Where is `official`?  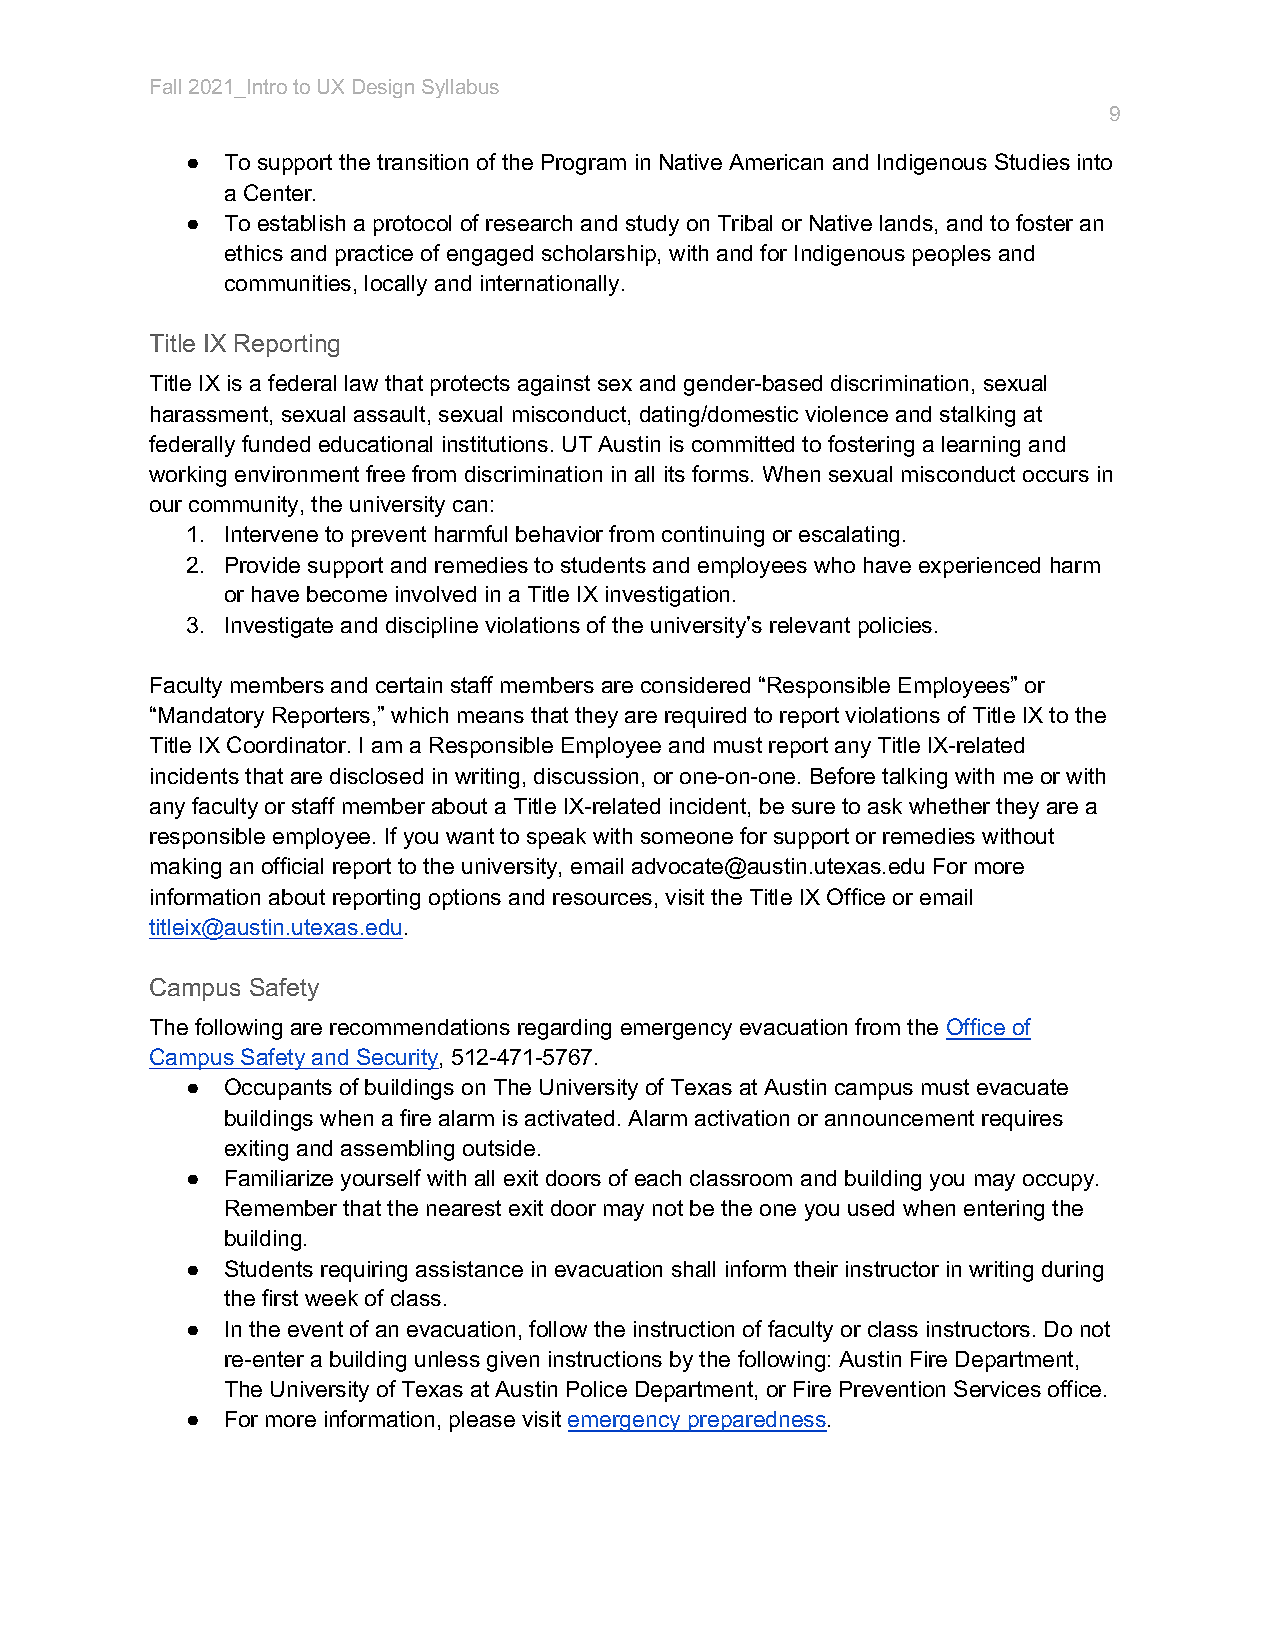
official is located at coordinates (292, 865).
